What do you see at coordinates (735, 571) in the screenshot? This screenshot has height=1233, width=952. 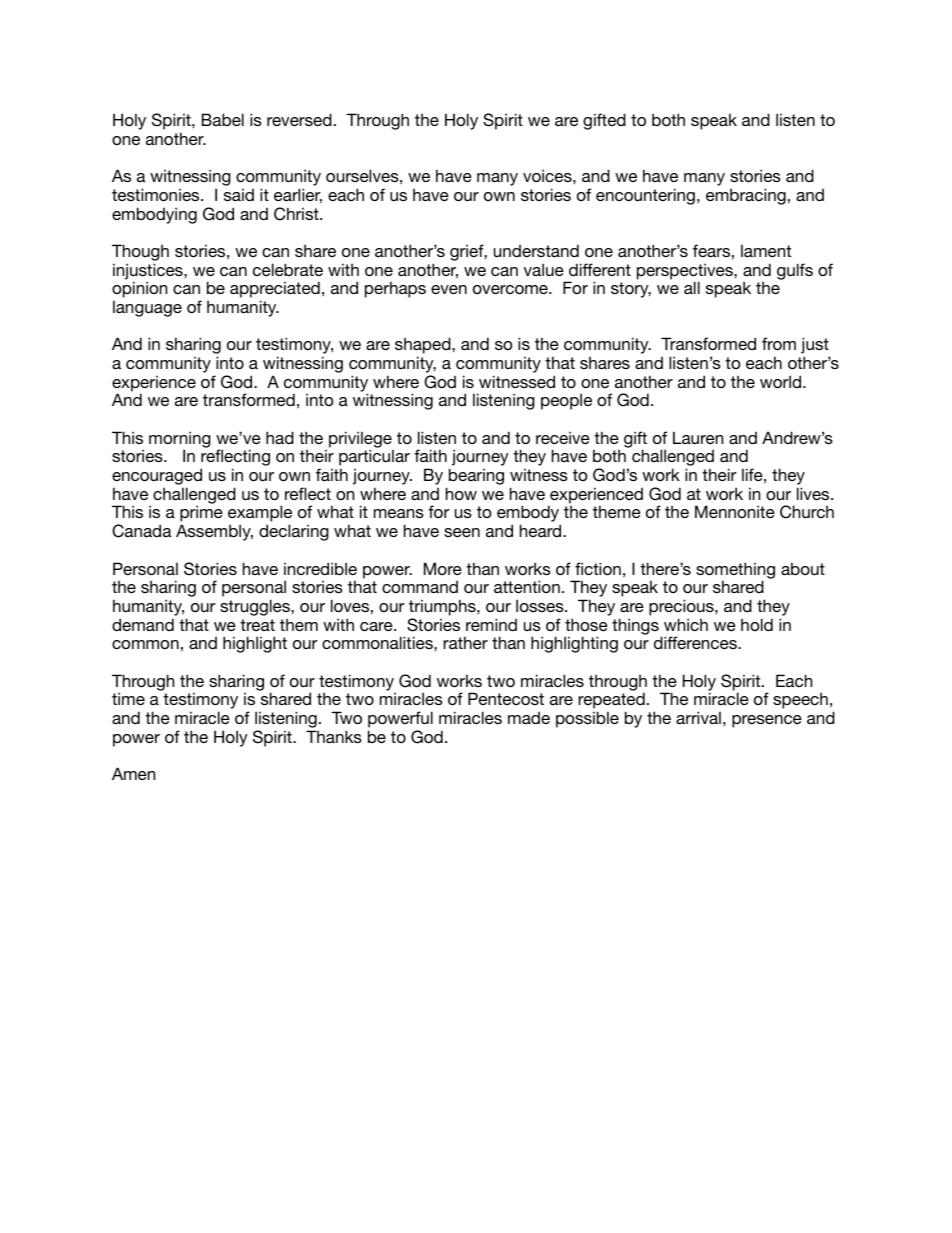 I see `something` at bounding box center [735, 571].
